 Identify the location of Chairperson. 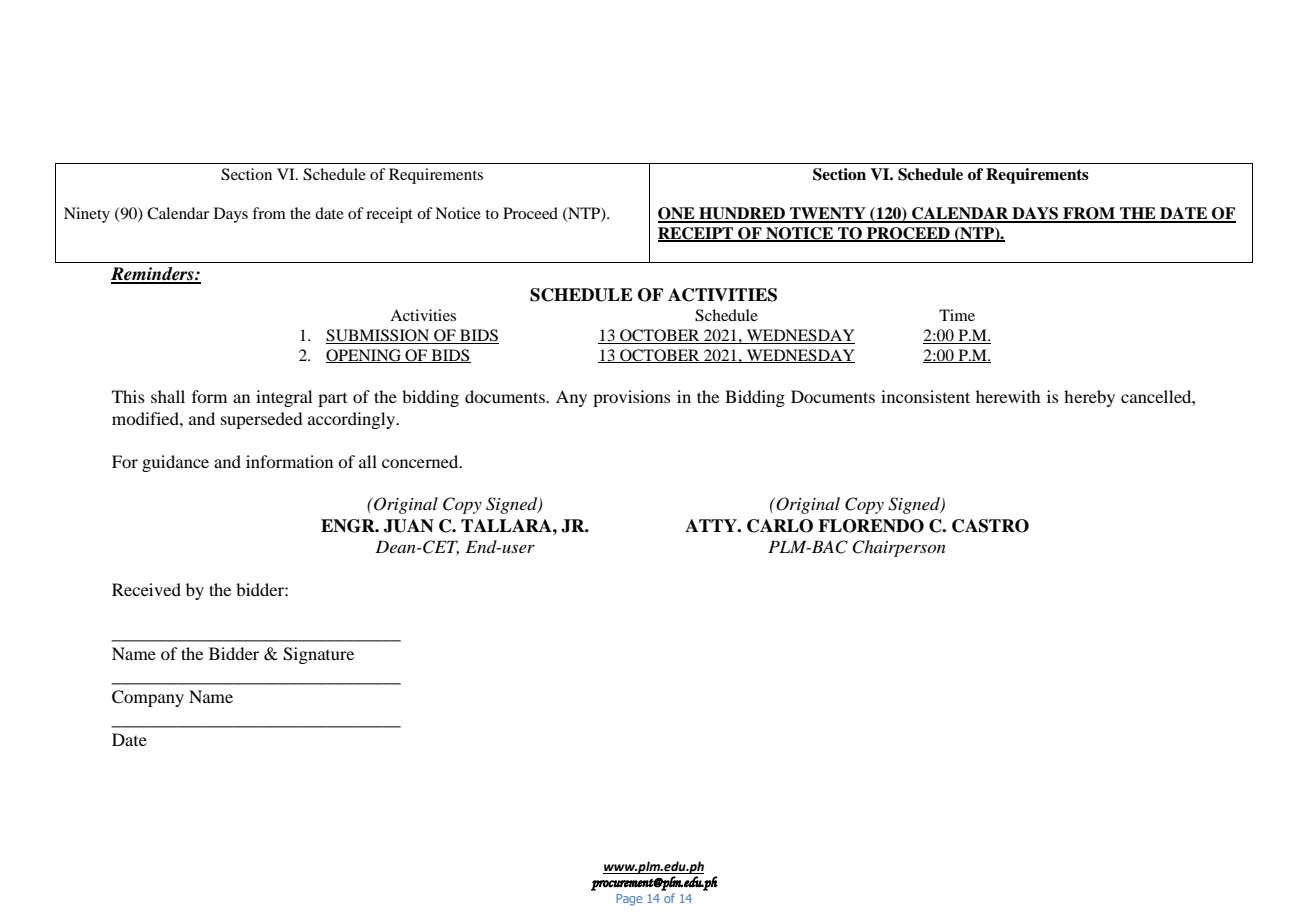
(899, 548).
